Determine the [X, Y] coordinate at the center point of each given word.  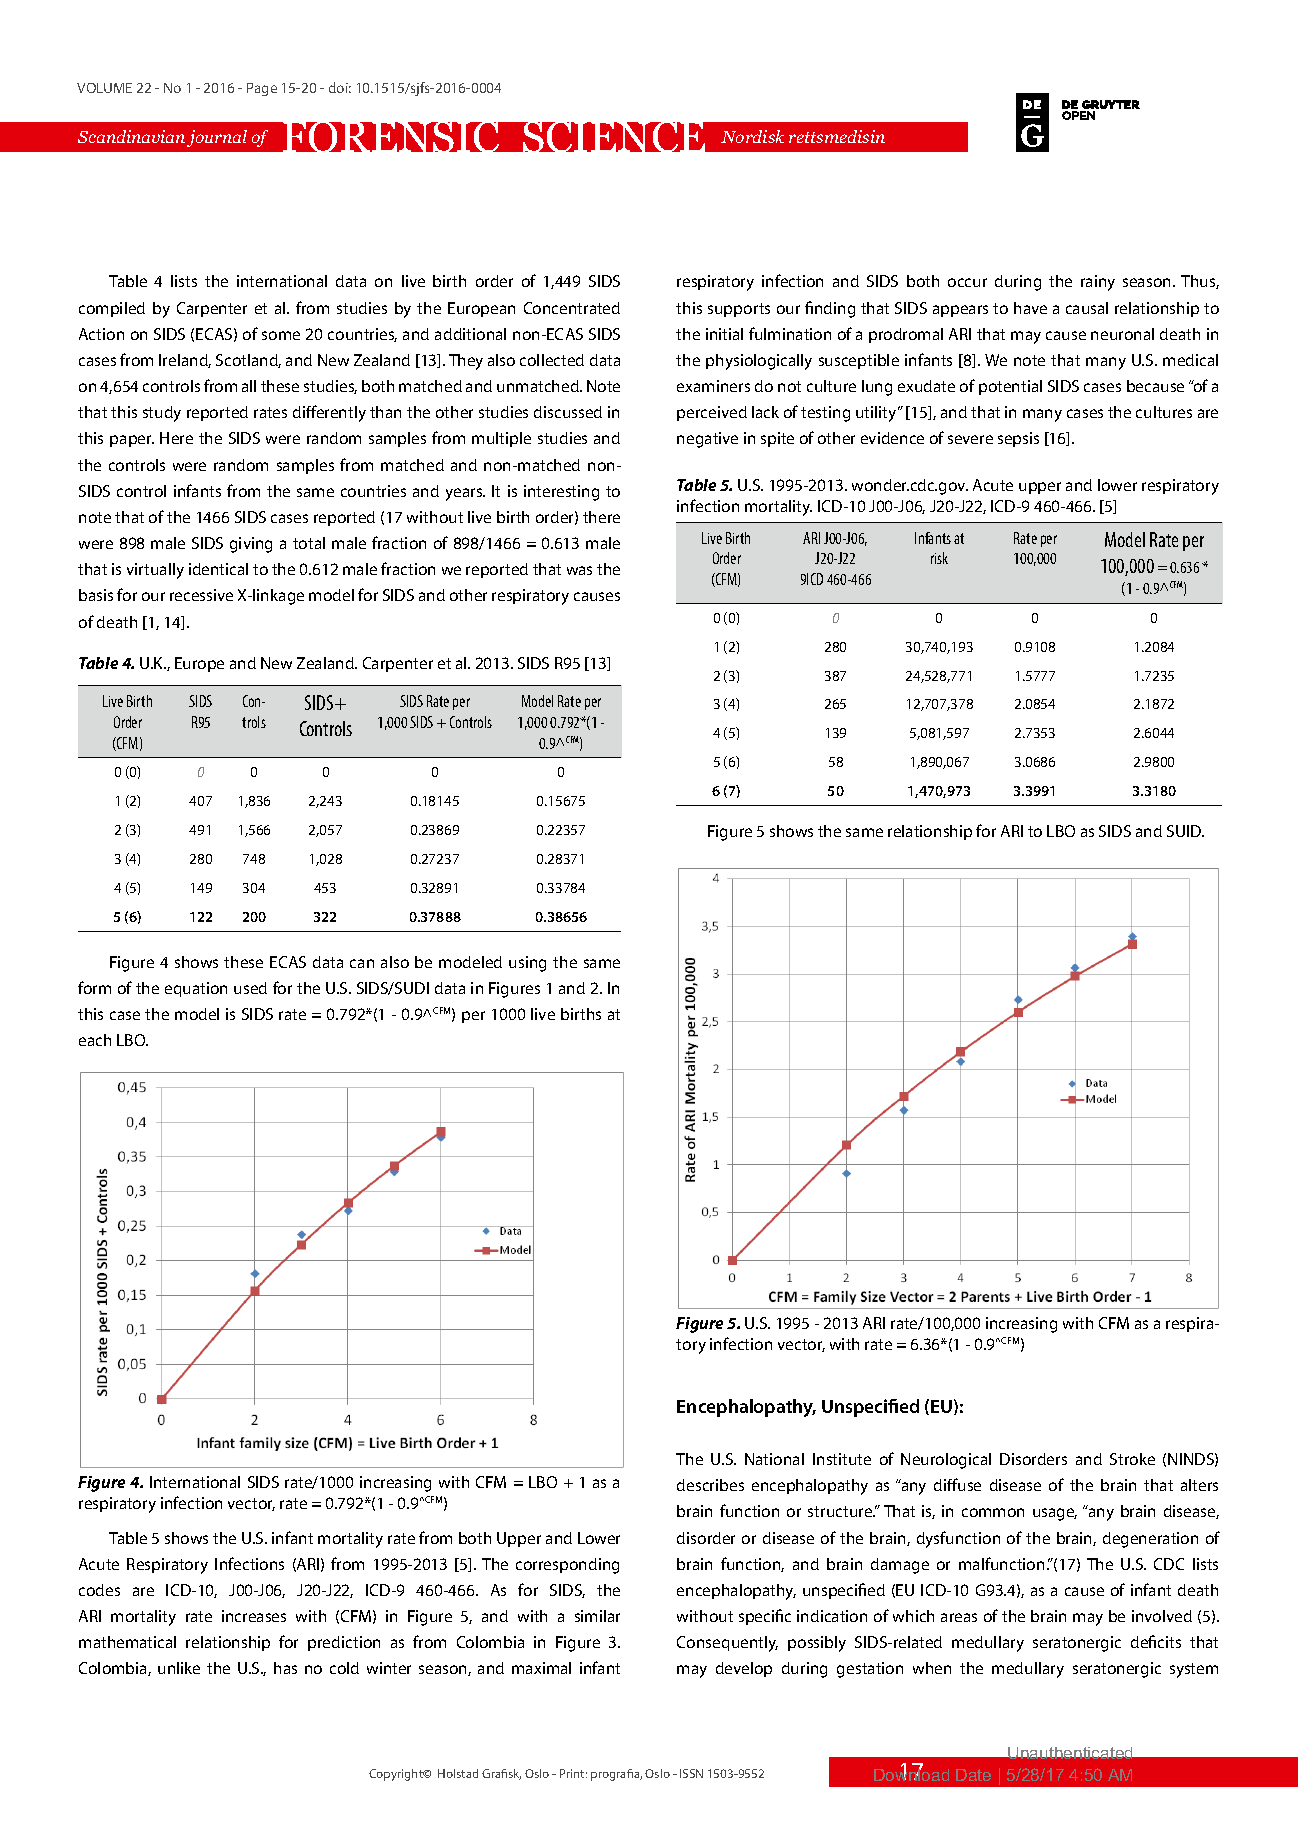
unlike [179, 1668]
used [250, 988]
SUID [1185, 831]
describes [710, 1485]
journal [217, 138]
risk [939, 558]
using [527, 964]
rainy [1098, 283]
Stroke [1132, 1459]
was [579, 570]
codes [99, 1590]
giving [251, 545]
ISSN [691, 1773]
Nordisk [752, 136]
